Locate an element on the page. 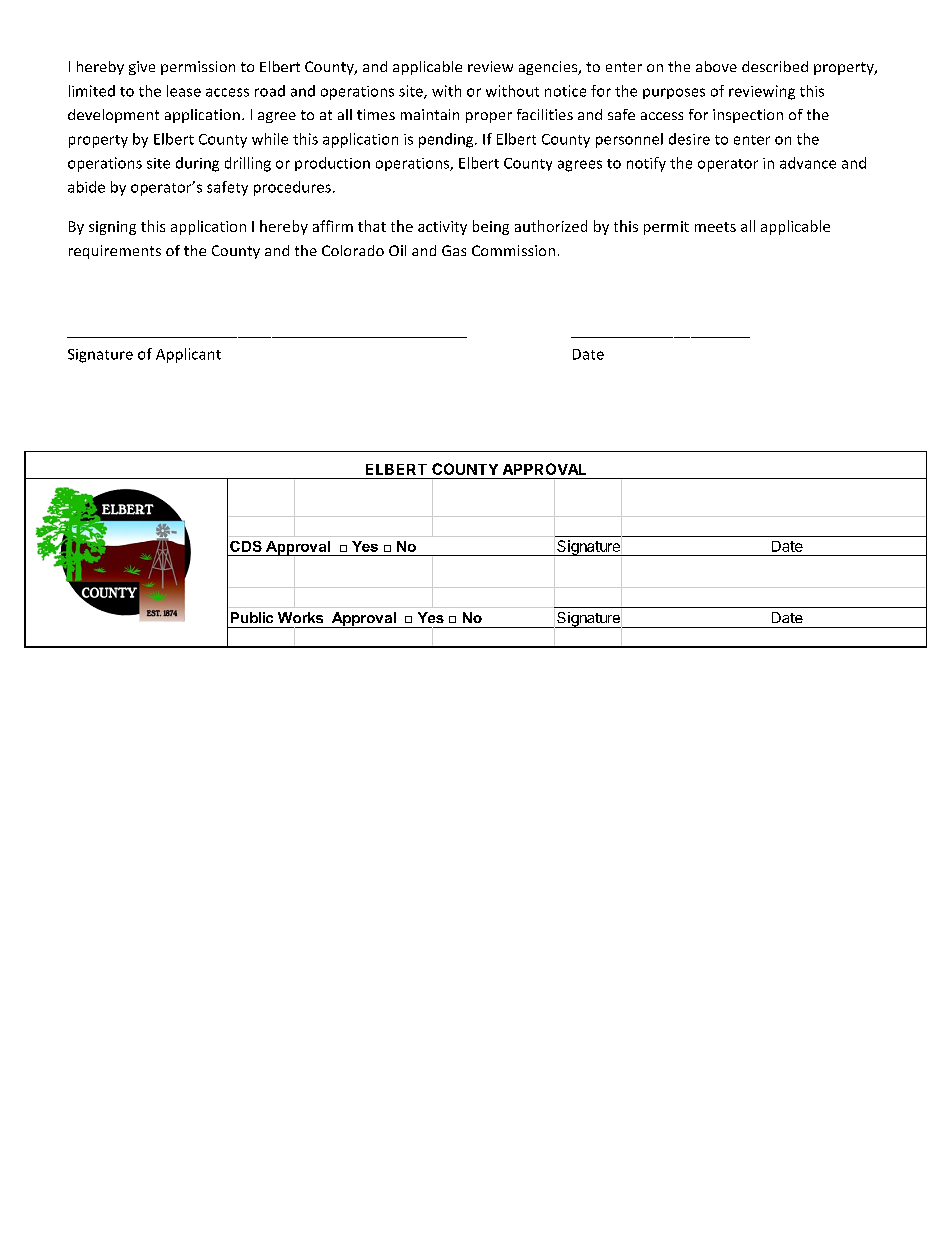 The height and width of the document is (1233, 952). Applicant is located at coordinates (188, 355).
